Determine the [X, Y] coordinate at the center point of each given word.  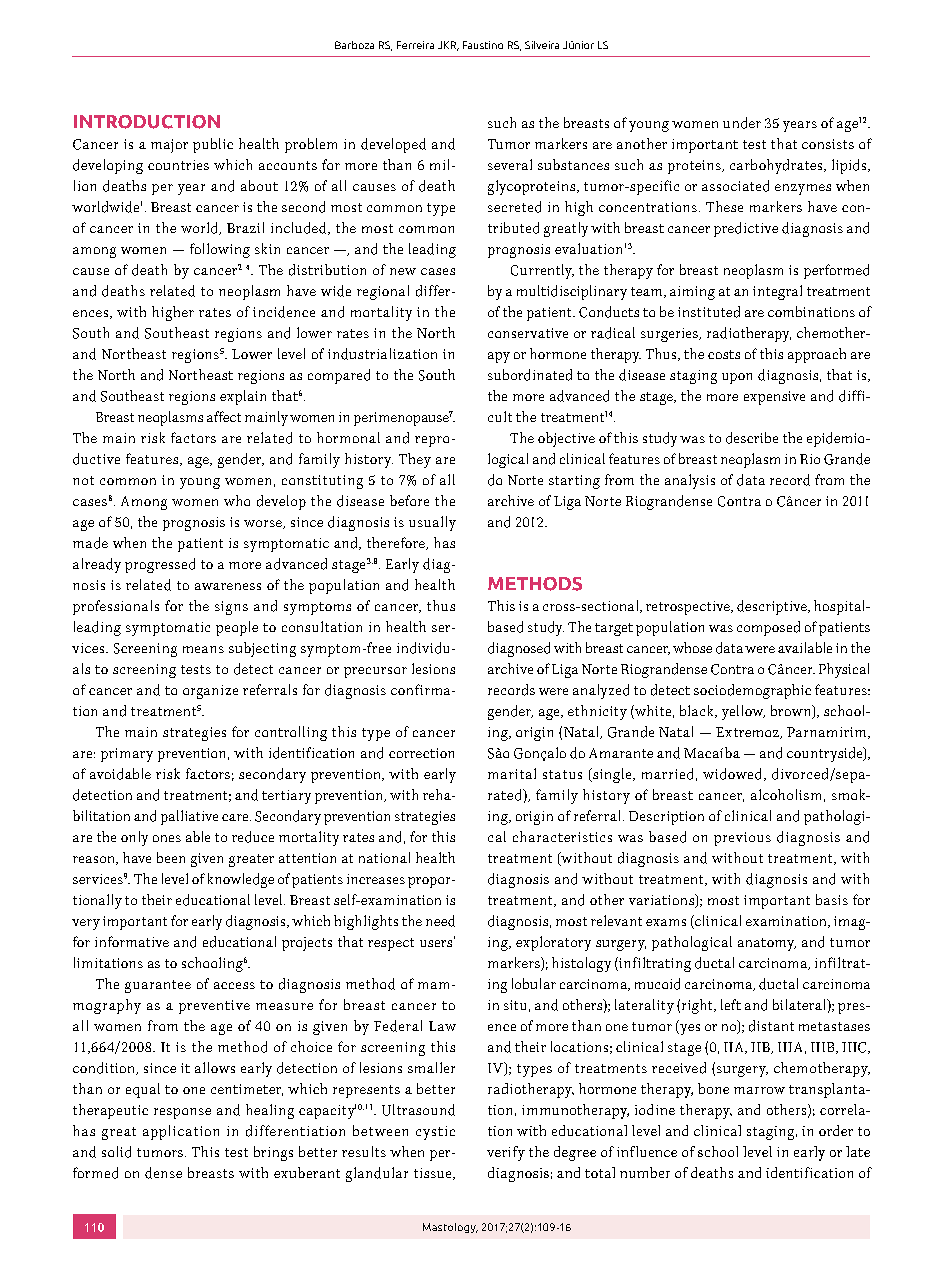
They [415, 460]
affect [224, 416]
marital [512, 773]
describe [752, 438]
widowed [734, 774]
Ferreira [415, 45]
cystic [435, 1133]
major [169, 146]
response [182, 1113]
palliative [189, 817]
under [742, 123]
